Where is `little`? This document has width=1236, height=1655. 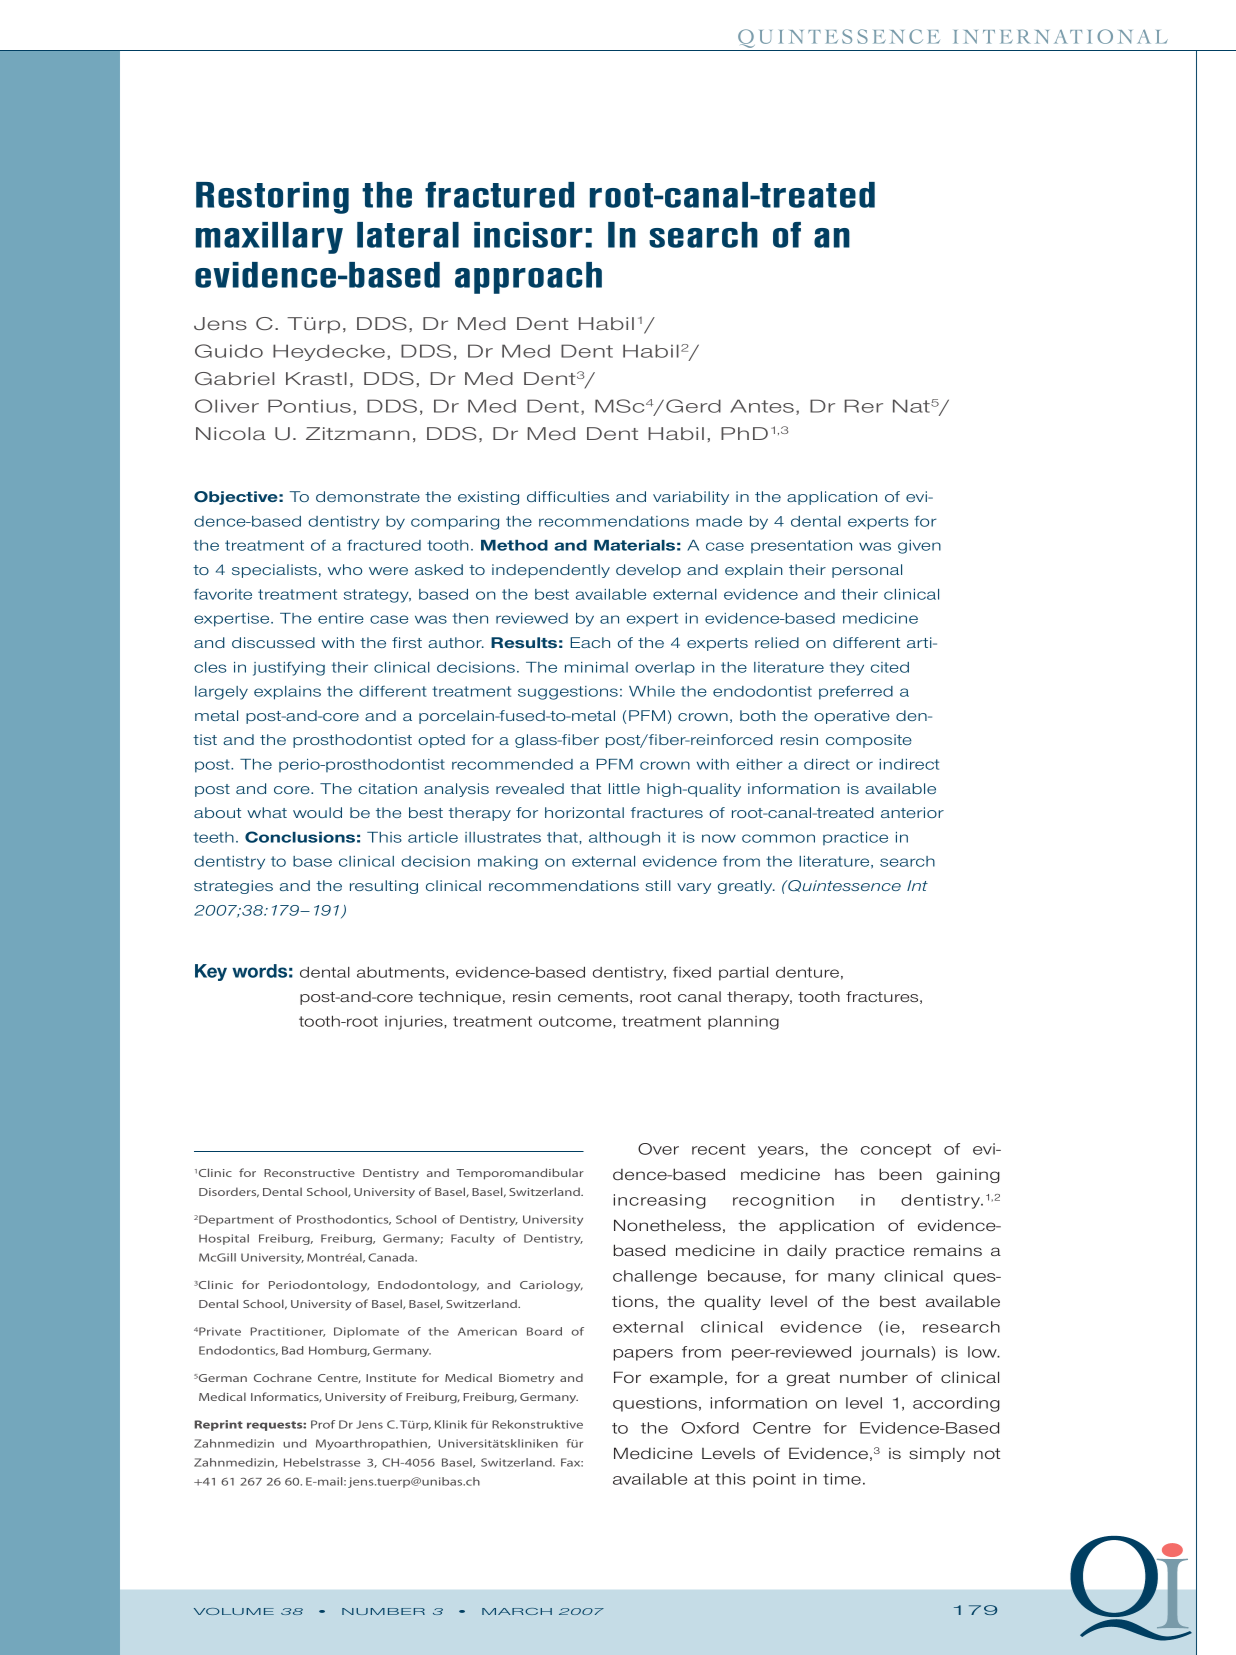
little is located at coordinates (624, 788).
